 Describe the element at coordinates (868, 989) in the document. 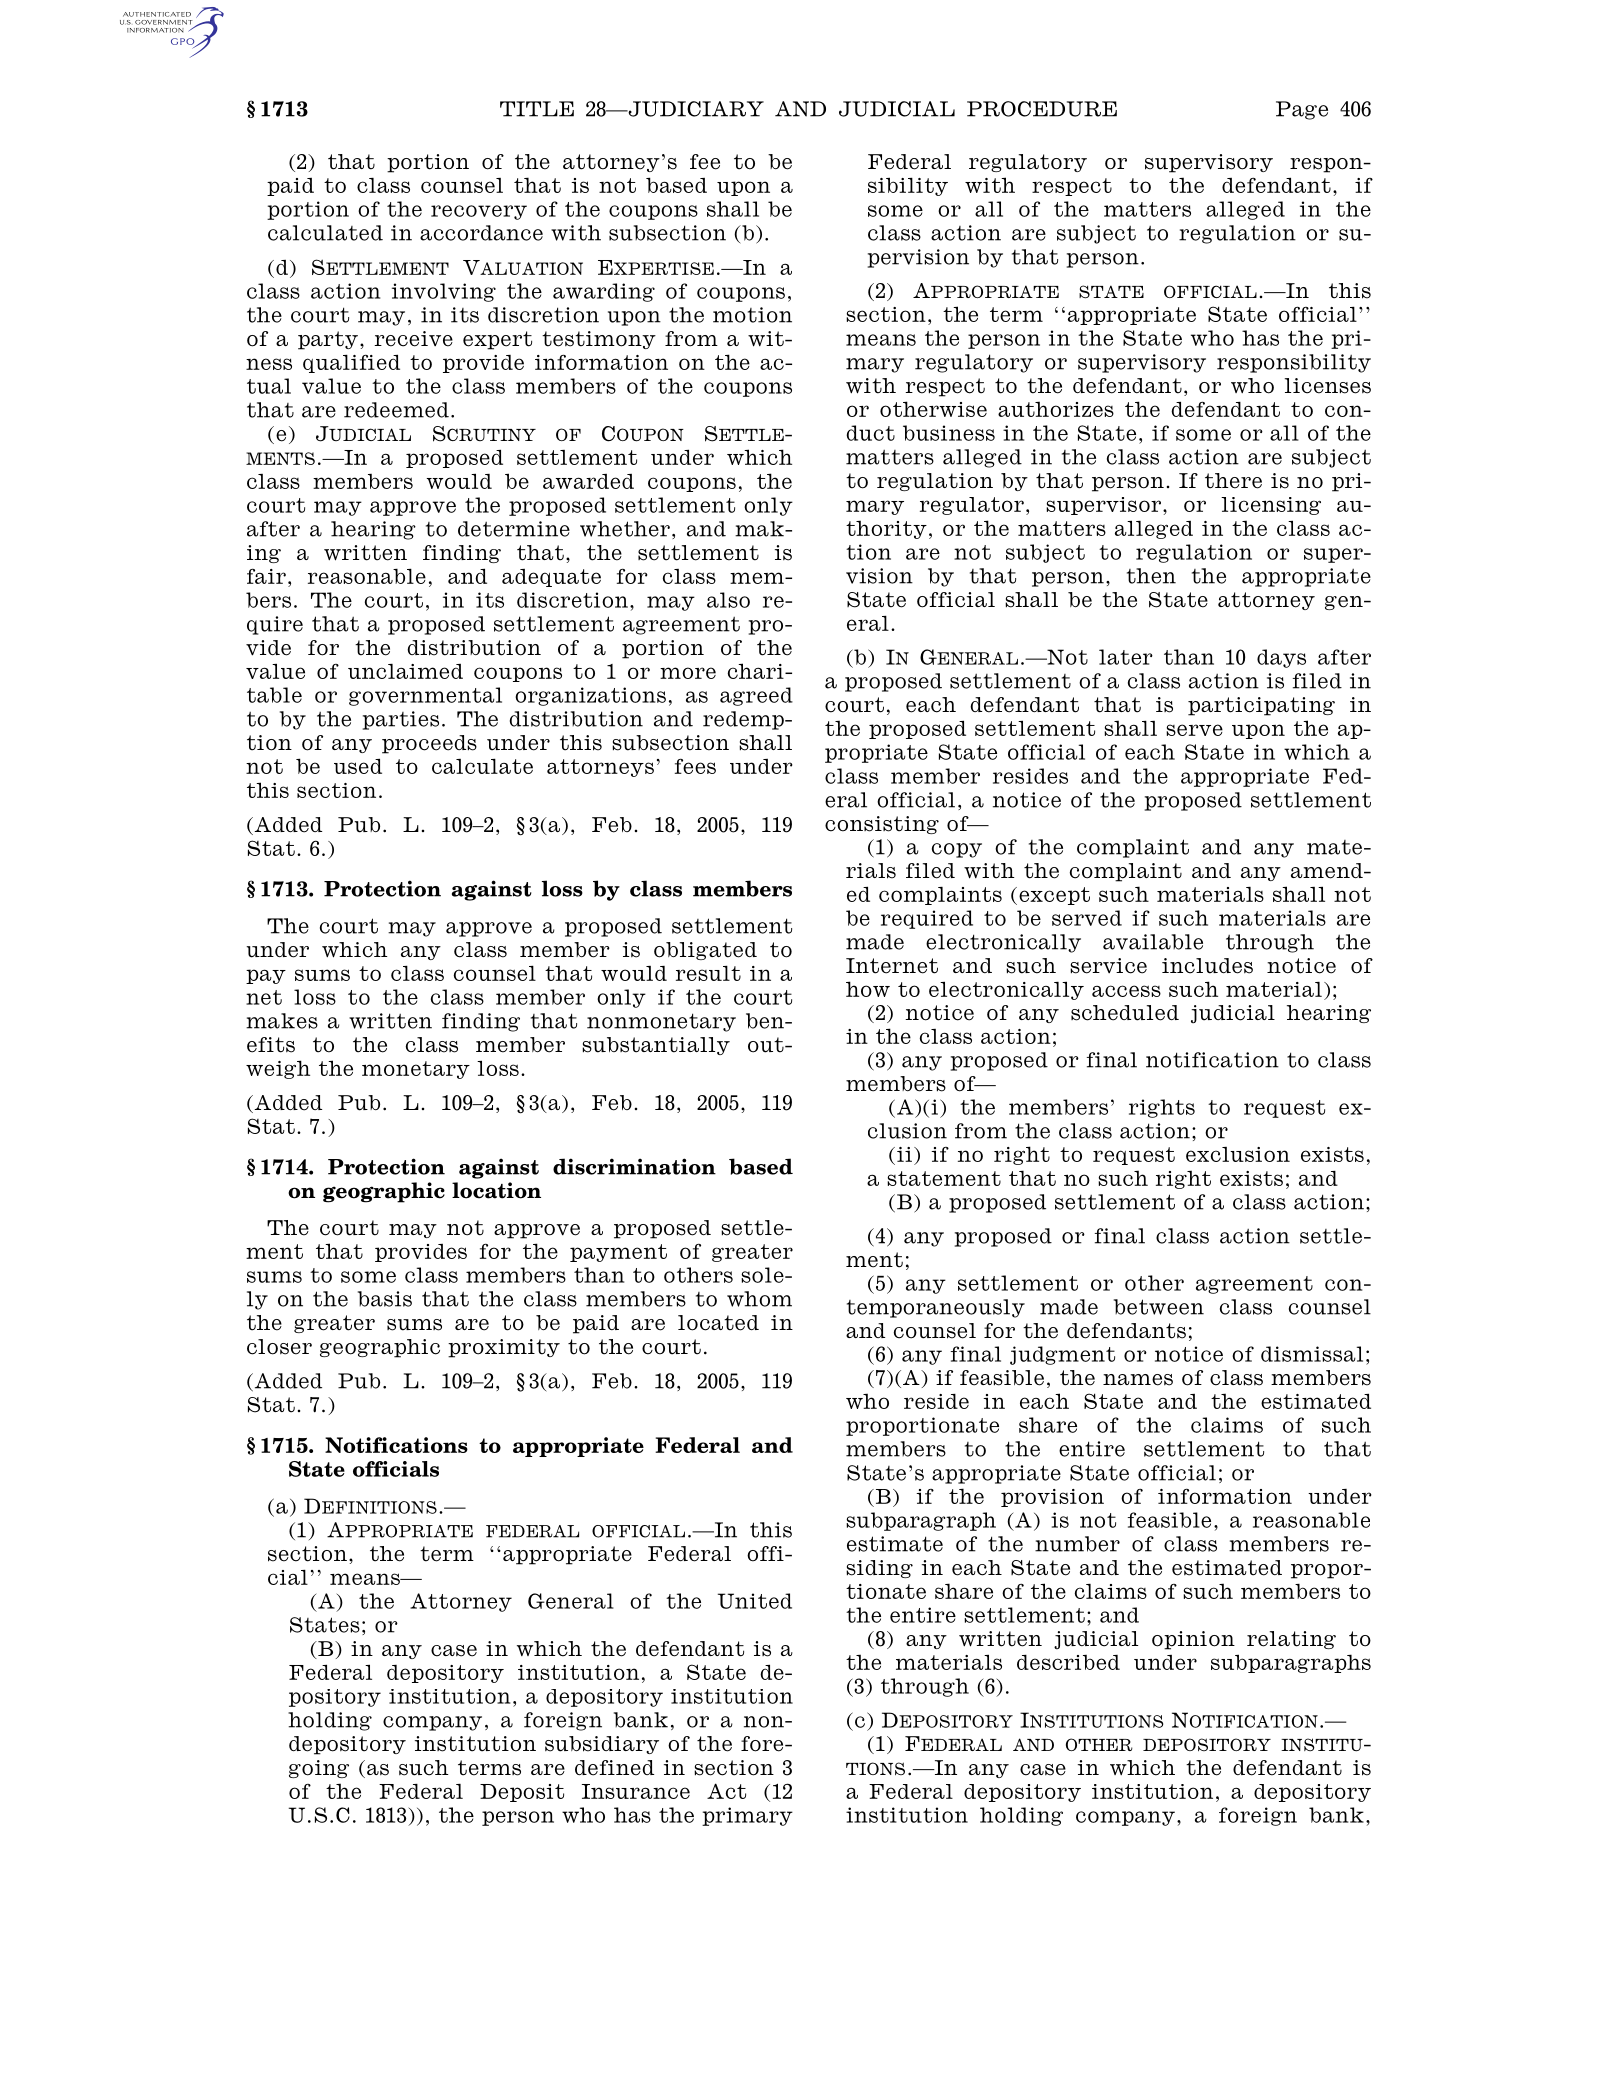

I see `how` at that location.
